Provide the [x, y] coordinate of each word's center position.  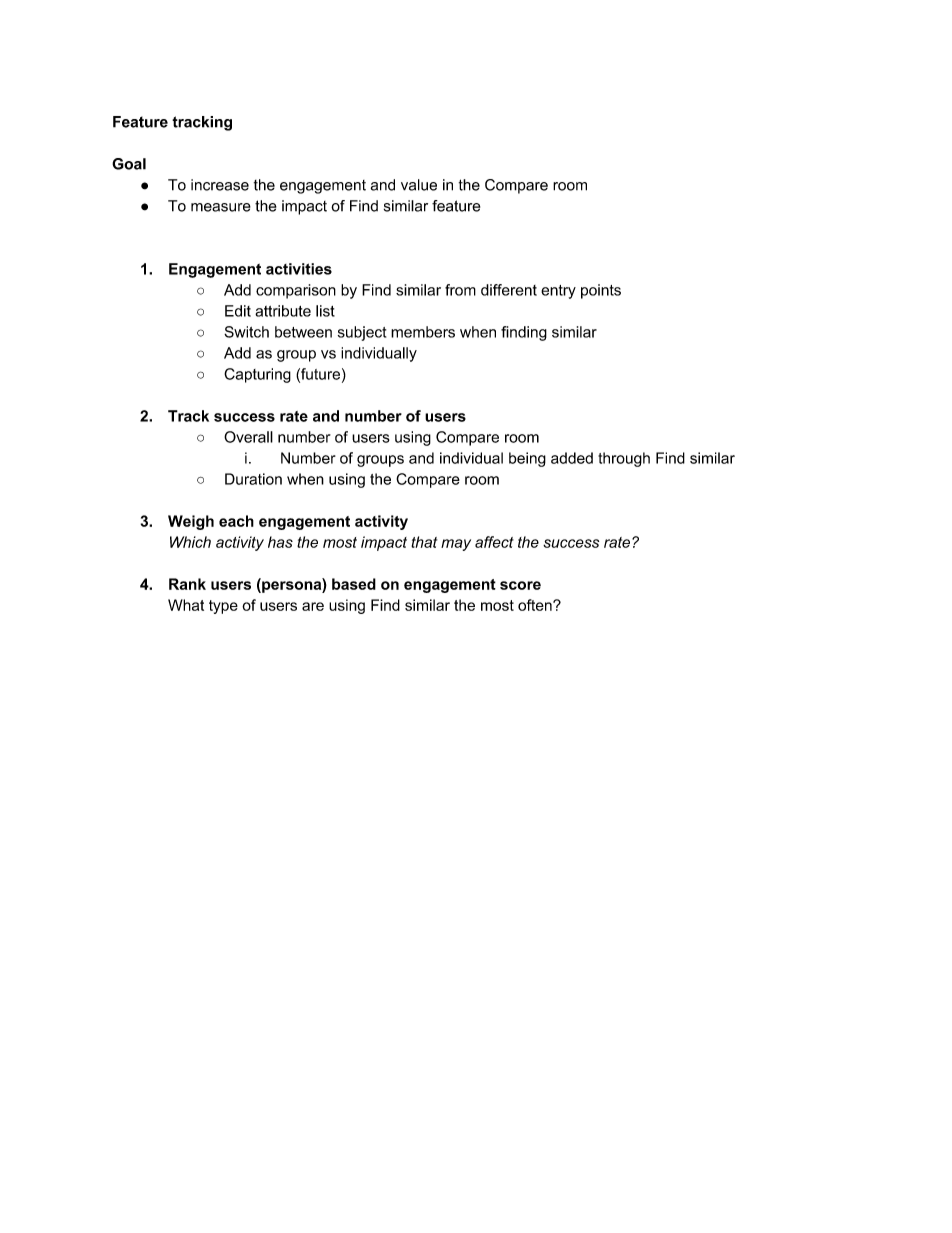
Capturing [257, 375]
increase [220, 185]
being [527, 459]
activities [299, 269]
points [601, 291]
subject [362, 333]
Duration [253, 479]
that [424, 542]
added [572, 458]
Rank [187, 584]
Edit [238, 311]
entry [558, 292]
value [419, 185]
